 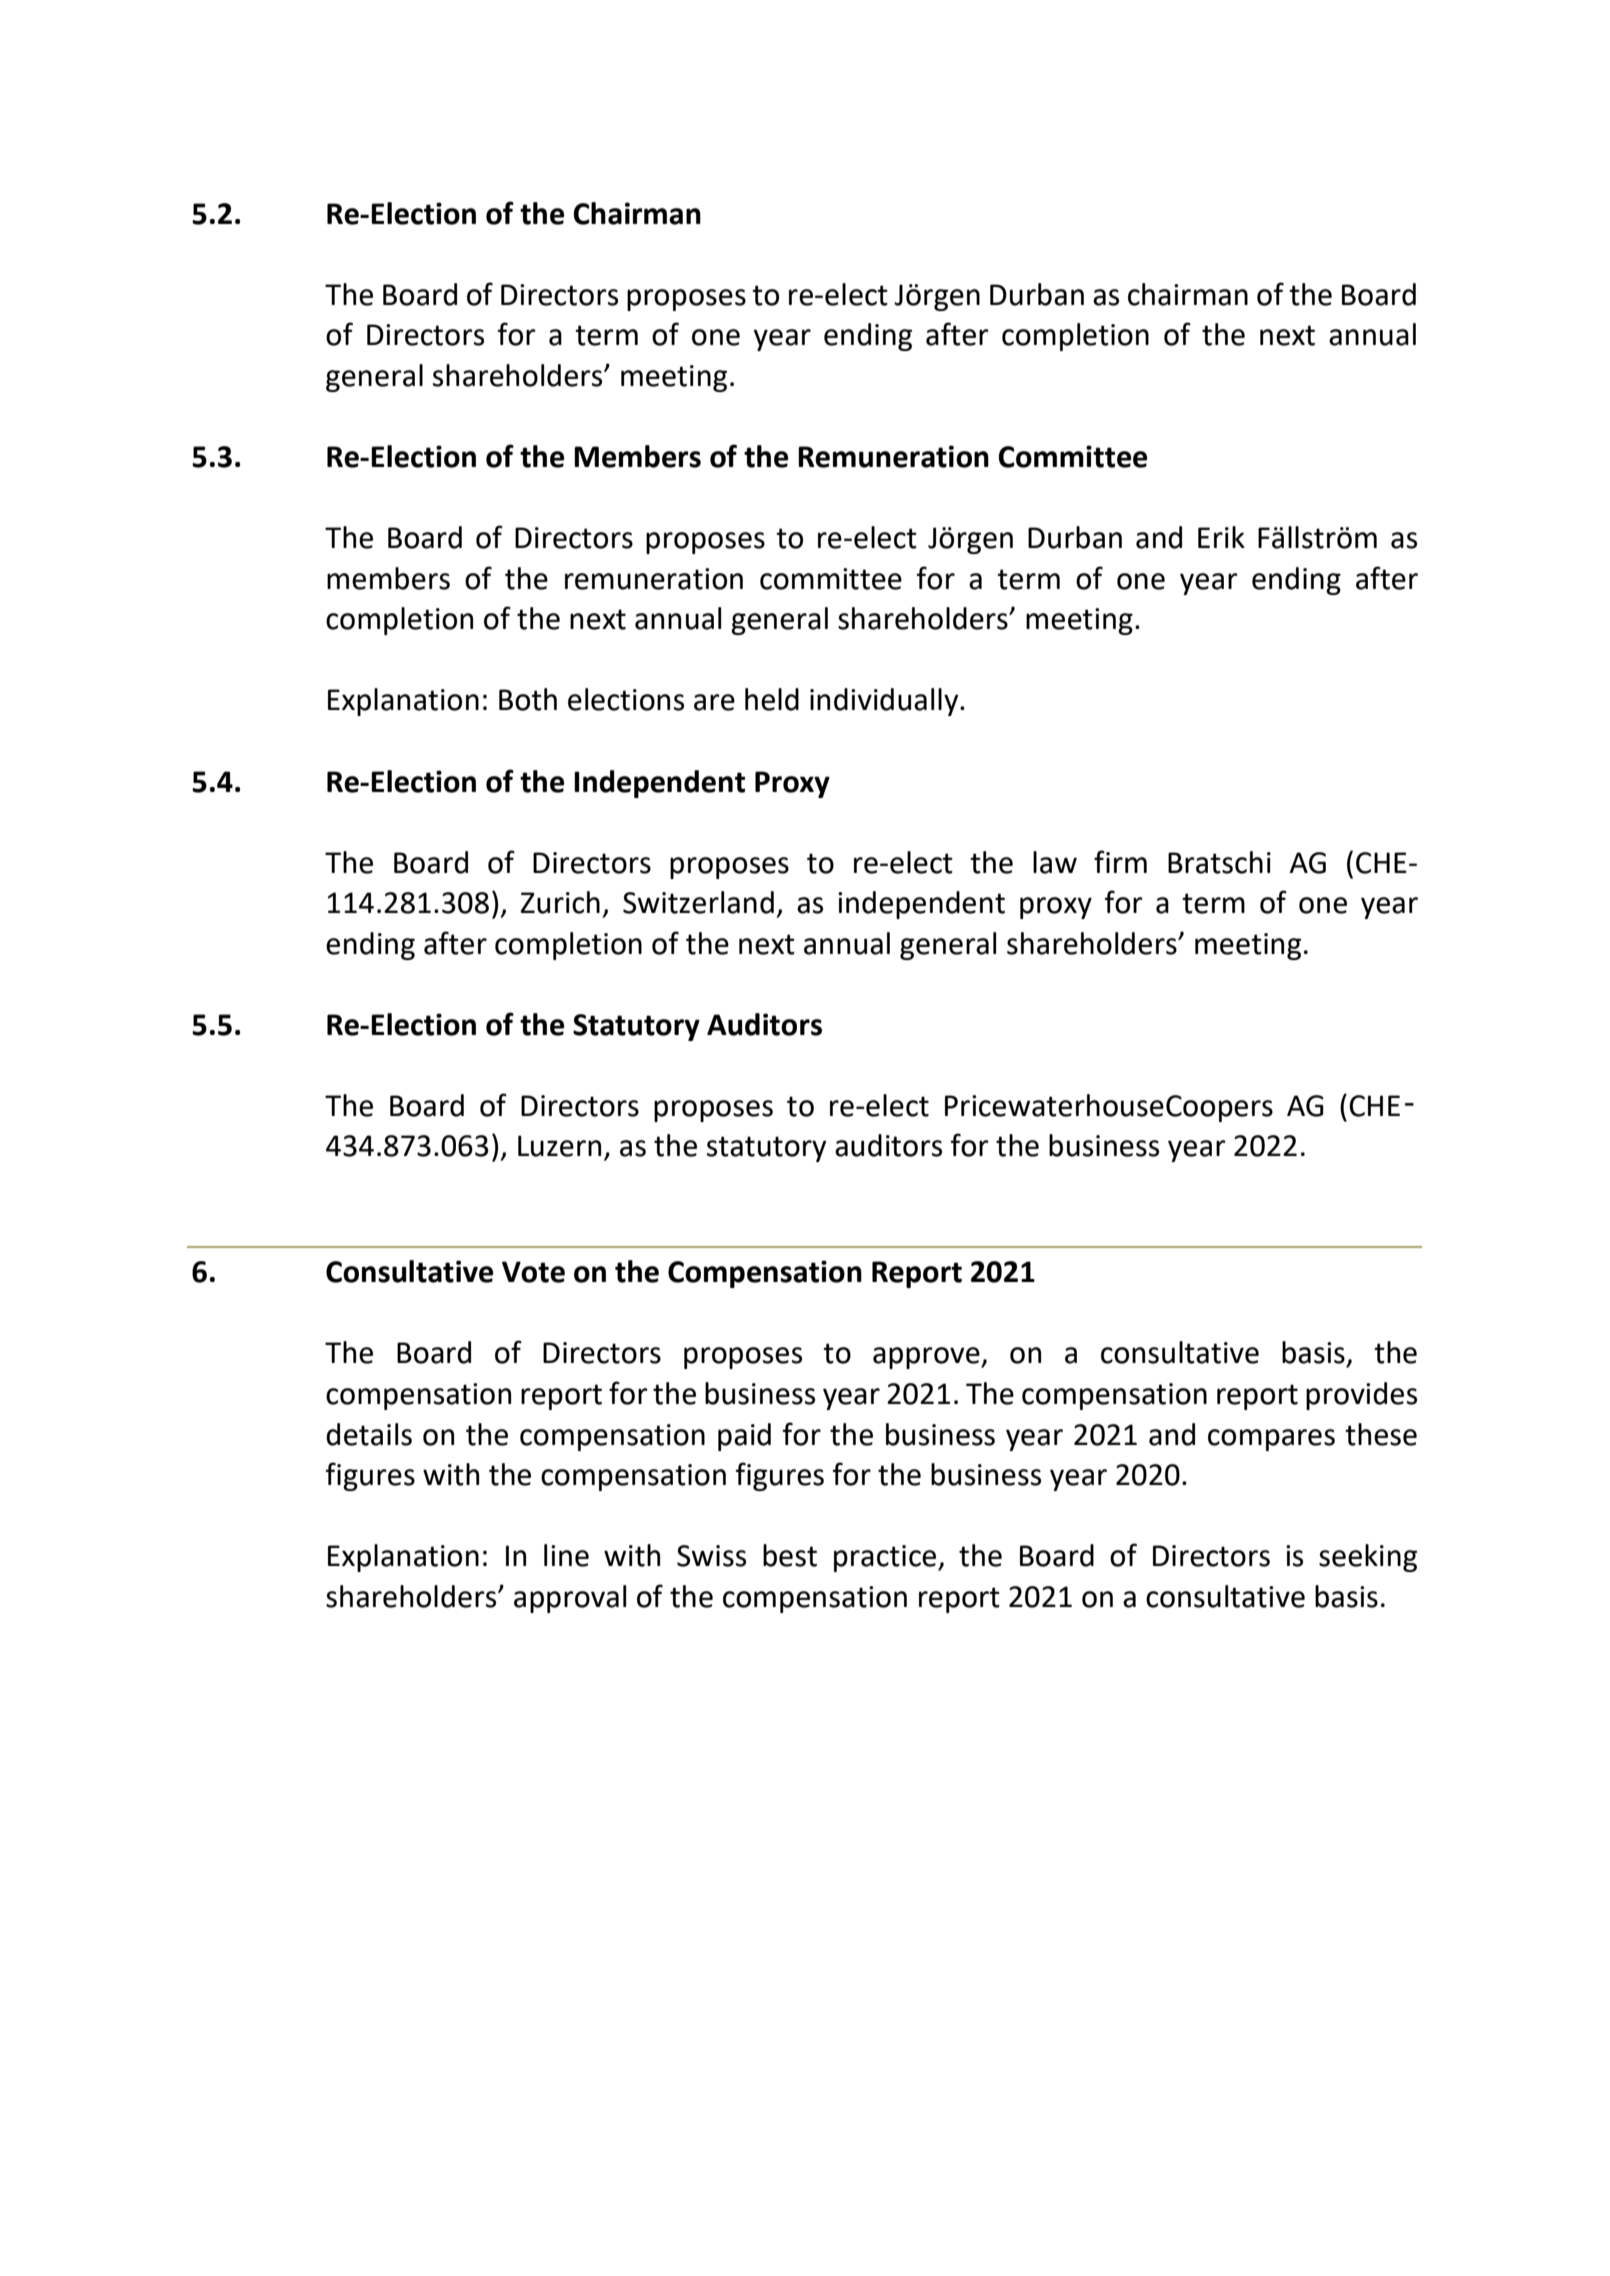 I want to click on line, so click(x=566, y=1555).
